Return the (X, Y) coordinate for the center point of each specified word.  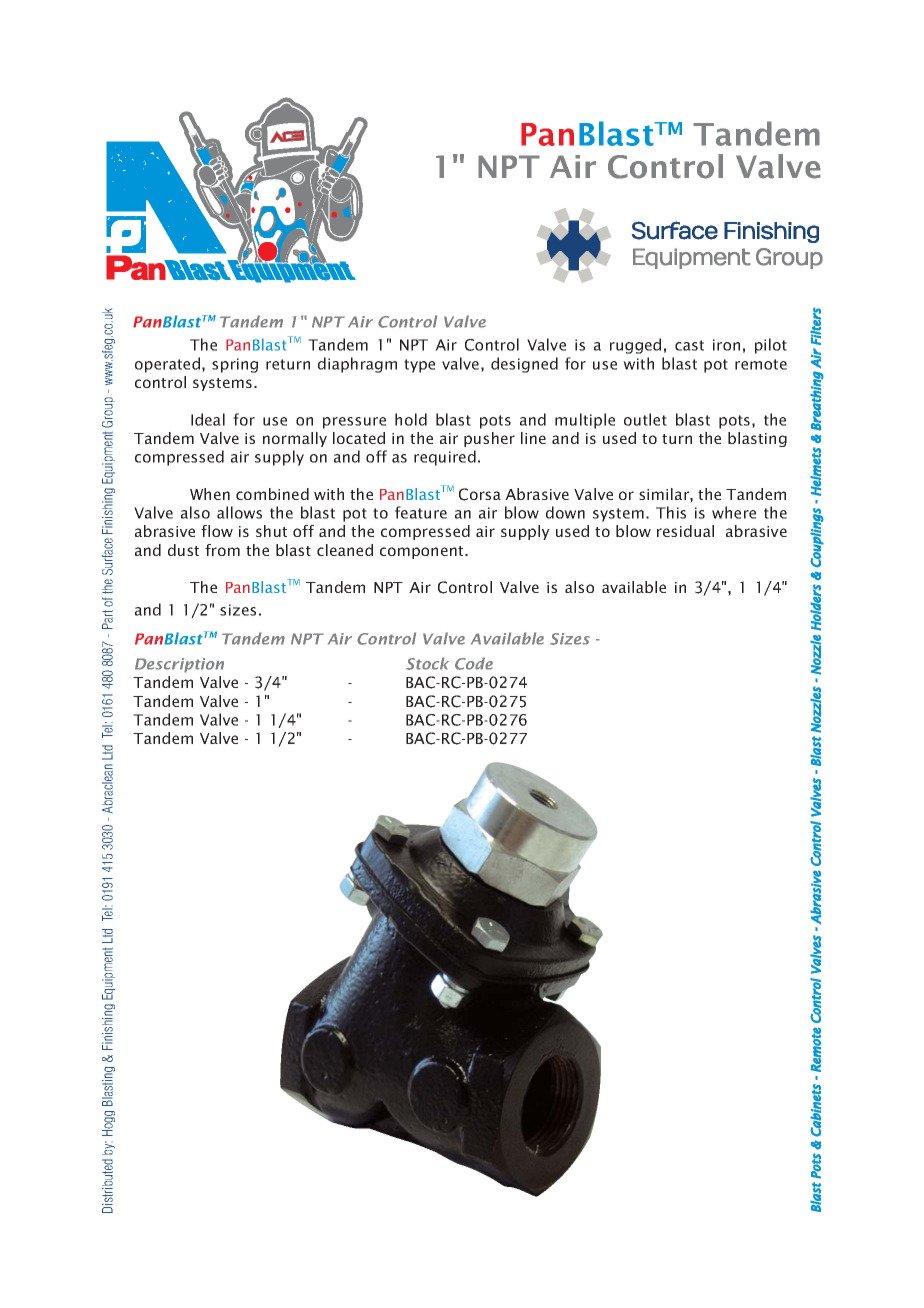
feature (421, 512)
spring (235, 365)
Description (179, 665)
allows (239, 512)
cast (689, 345)
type (419, 366)
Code (474, 663)
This (671, 512)
